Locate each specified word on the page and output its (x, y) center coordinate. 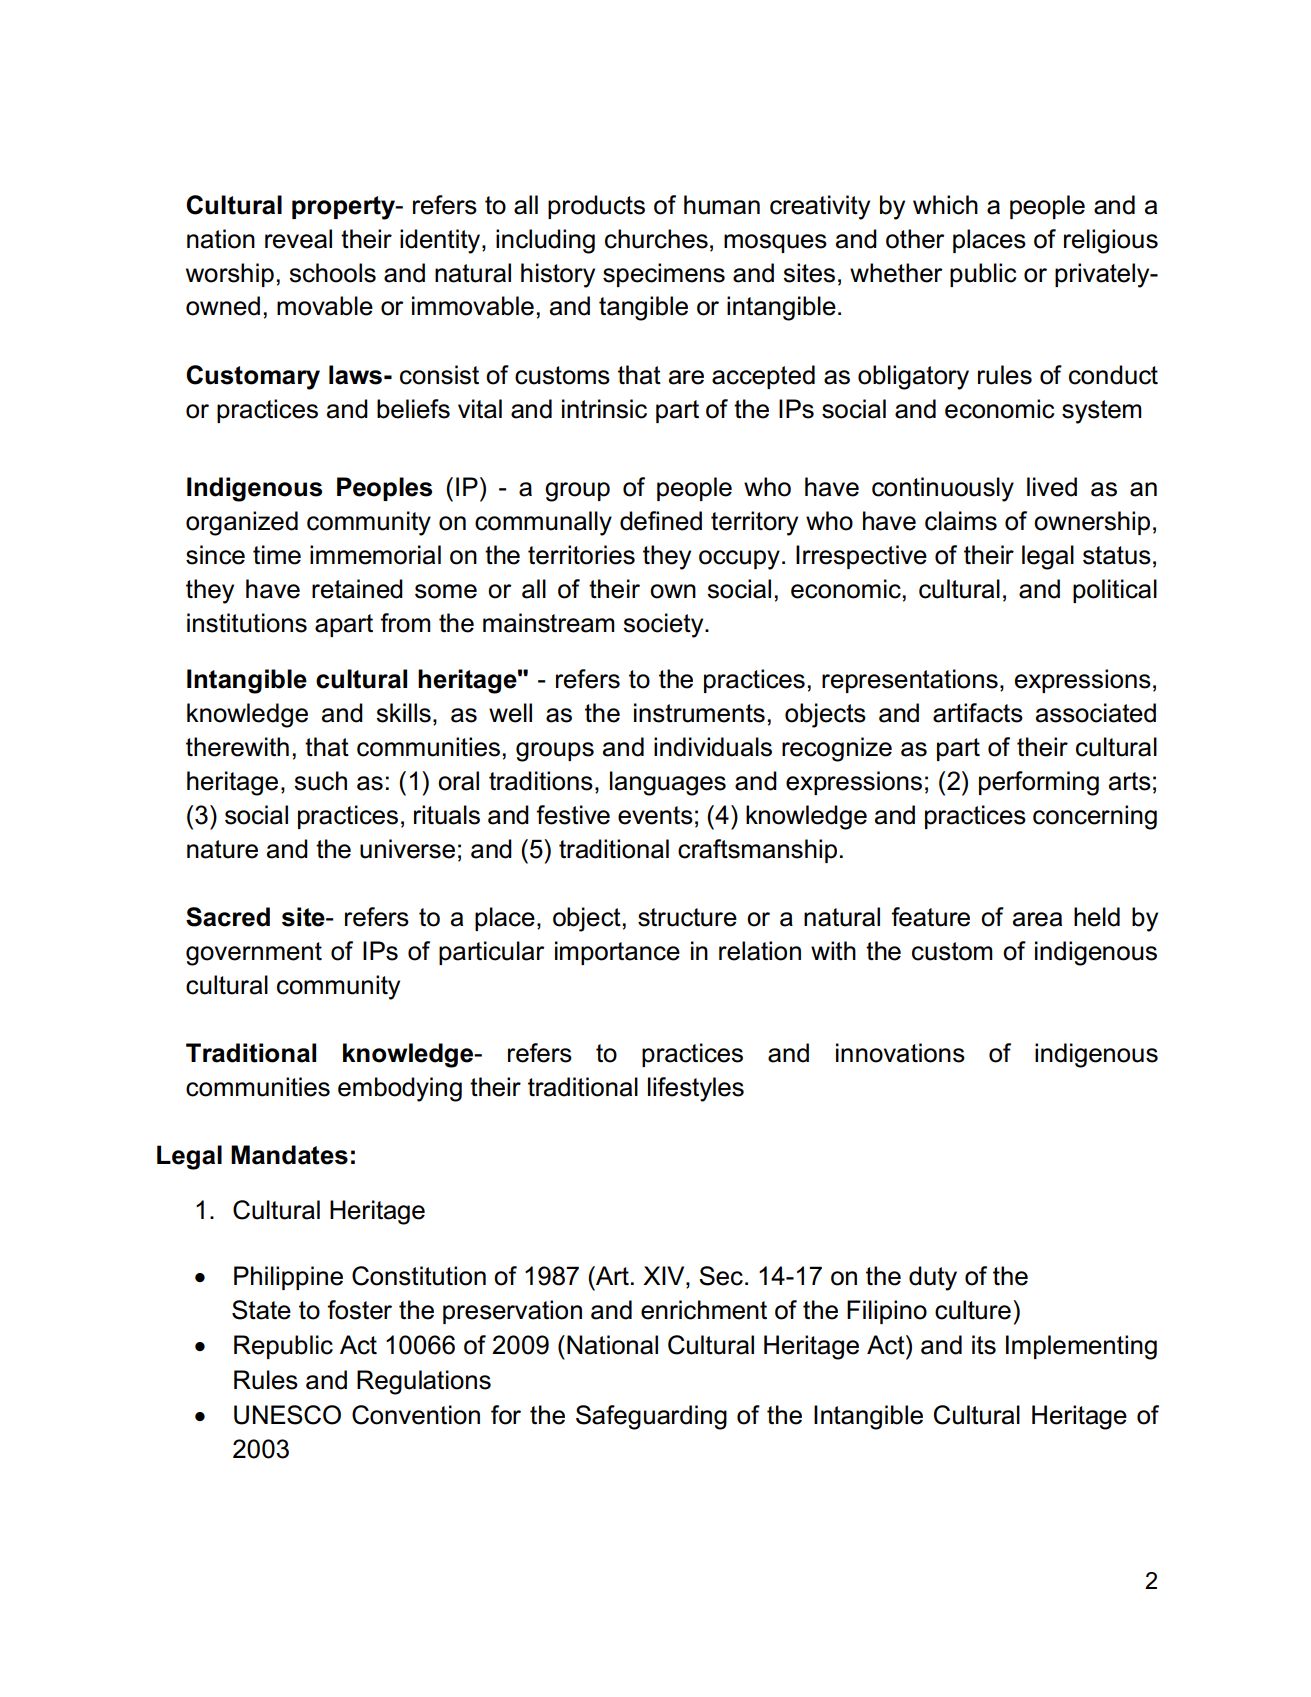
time (277, 555)
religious (1111, 241)
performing (1039, 783)
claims (961, 521)
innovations (900, 1053)
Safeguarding (651, 1417)
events (655, 815)
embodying (400, 1089)
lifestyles (696, 1089)
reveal (298, 239)
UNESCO (287, 1415)
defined (661, 521)
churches (656, 239)
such (320, 781)
